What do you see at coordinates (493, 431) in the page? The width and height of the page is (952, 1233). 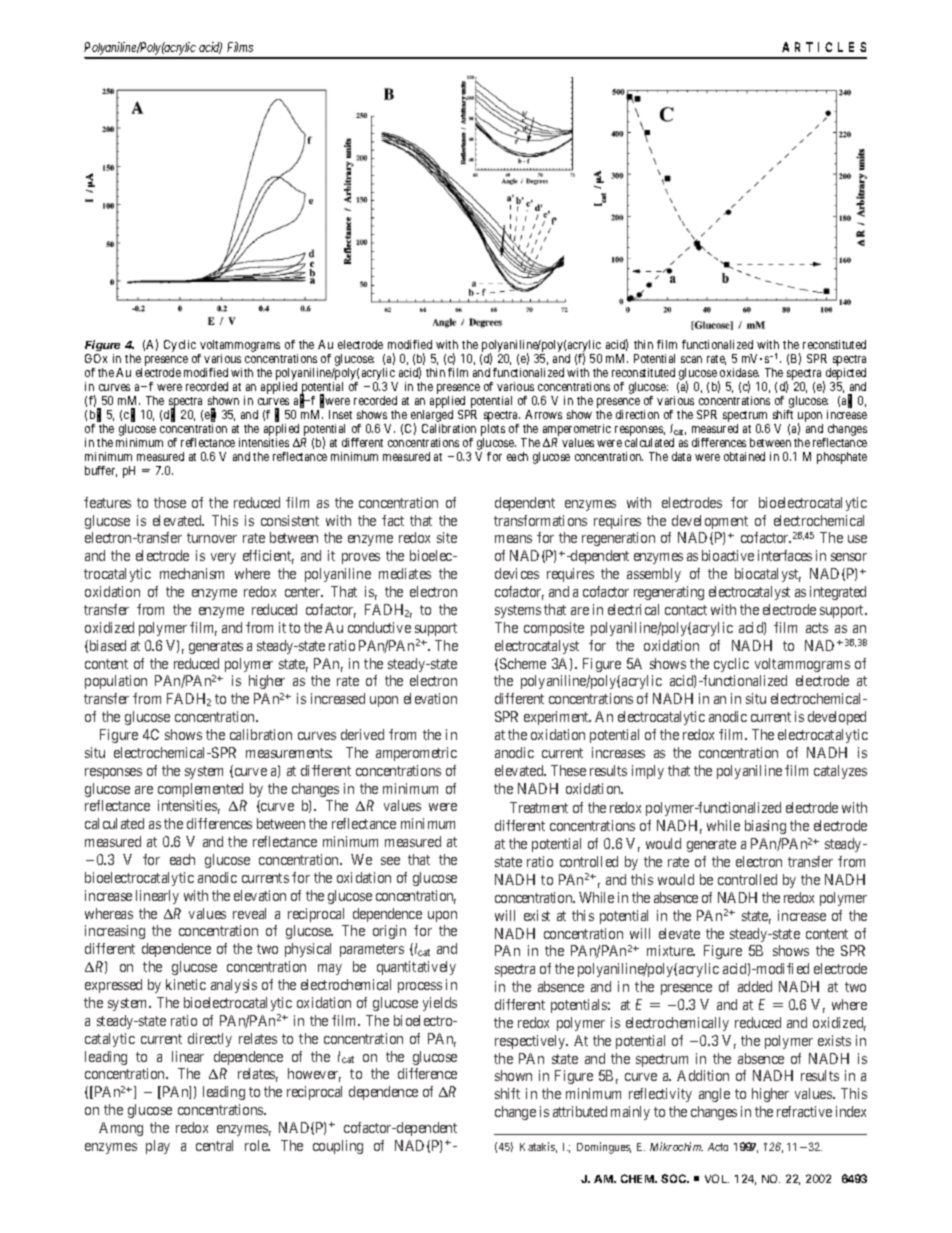 I see `plots` at bounding box center [493, 431].
